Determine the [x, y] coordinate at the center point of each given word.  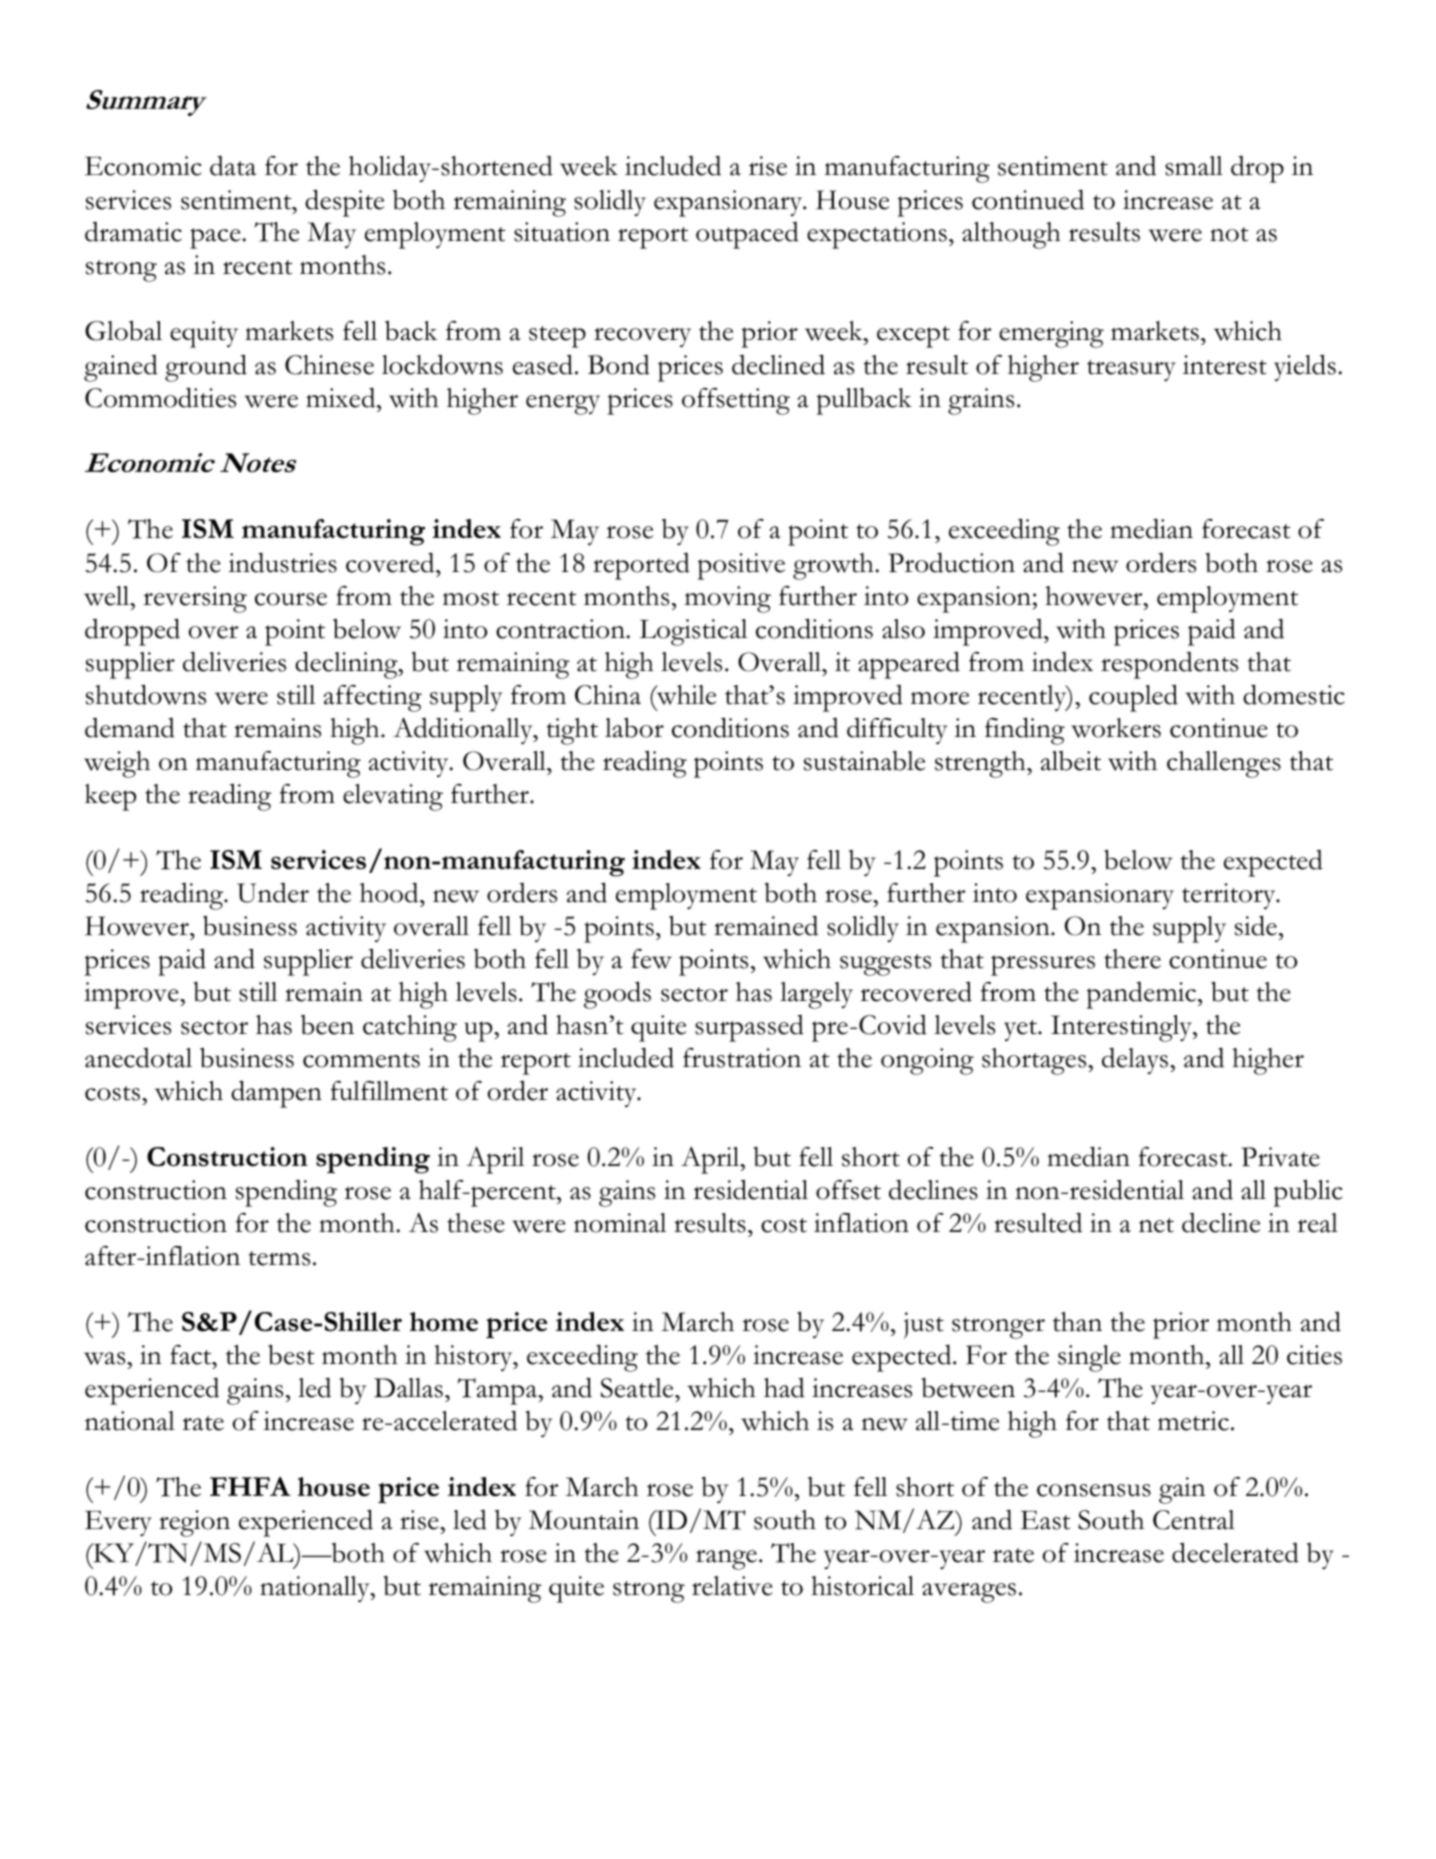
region [194, 1523]
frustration [742, 1058]
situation [562, 232]
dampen [276, 1094]
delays [1136, 1060]
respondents [1169, 665]
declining [347, 665]
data [233, 166]
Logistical [693, 632]
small [1194, 166]
